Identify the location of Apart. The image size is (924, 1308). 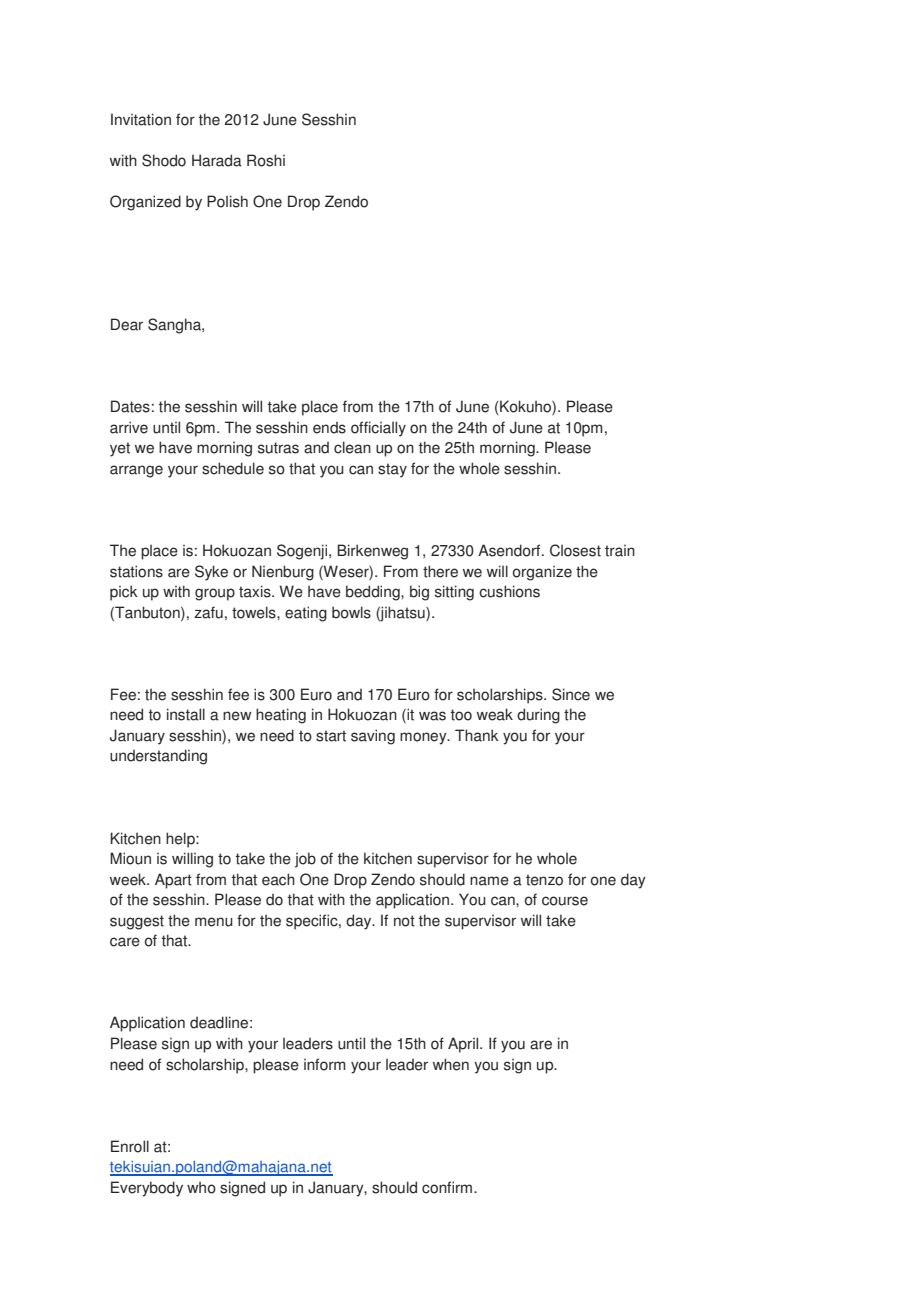
(173, 881).
